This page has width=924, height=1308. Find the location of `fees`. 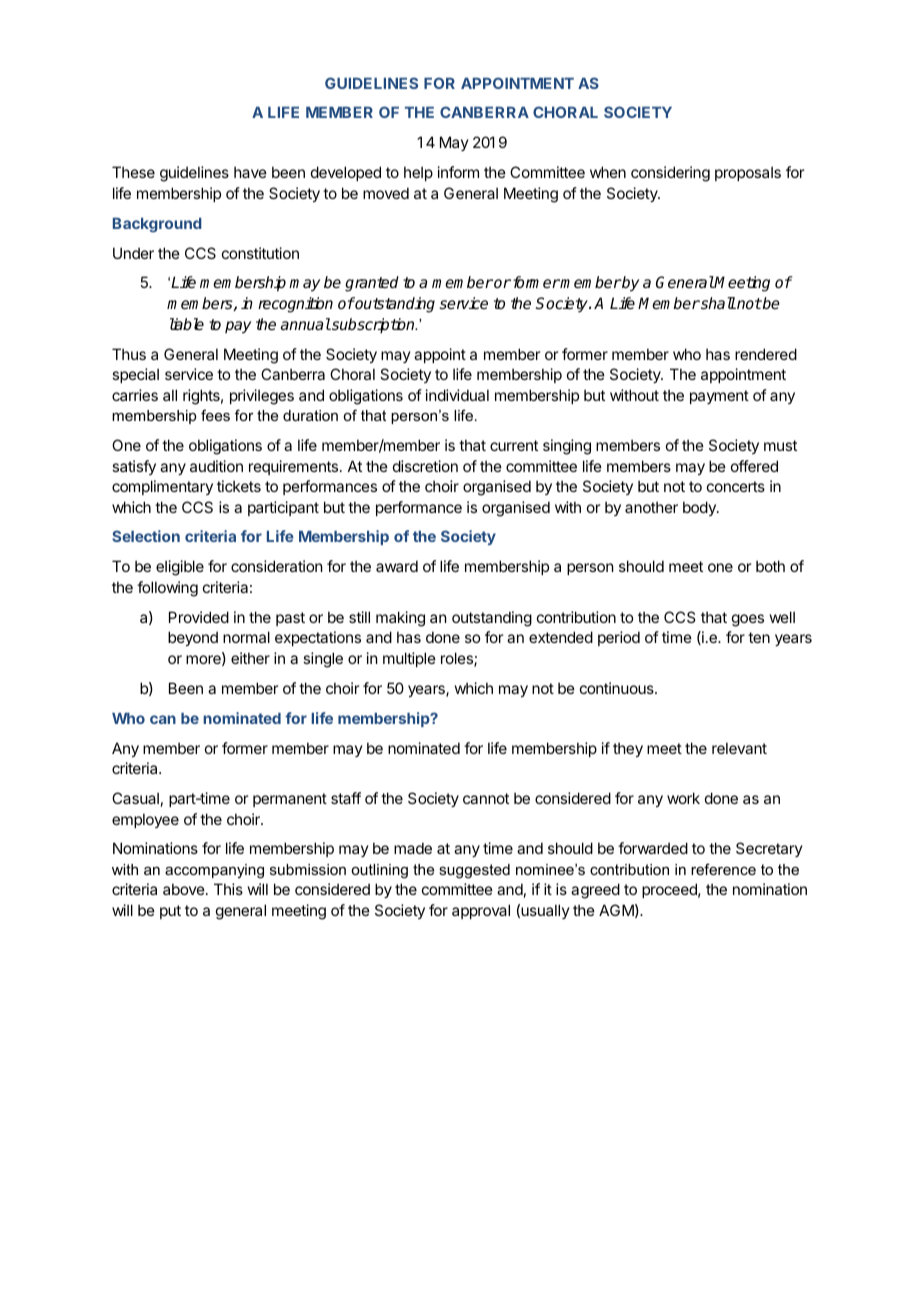

fees is located at coordinates (215, 415).
